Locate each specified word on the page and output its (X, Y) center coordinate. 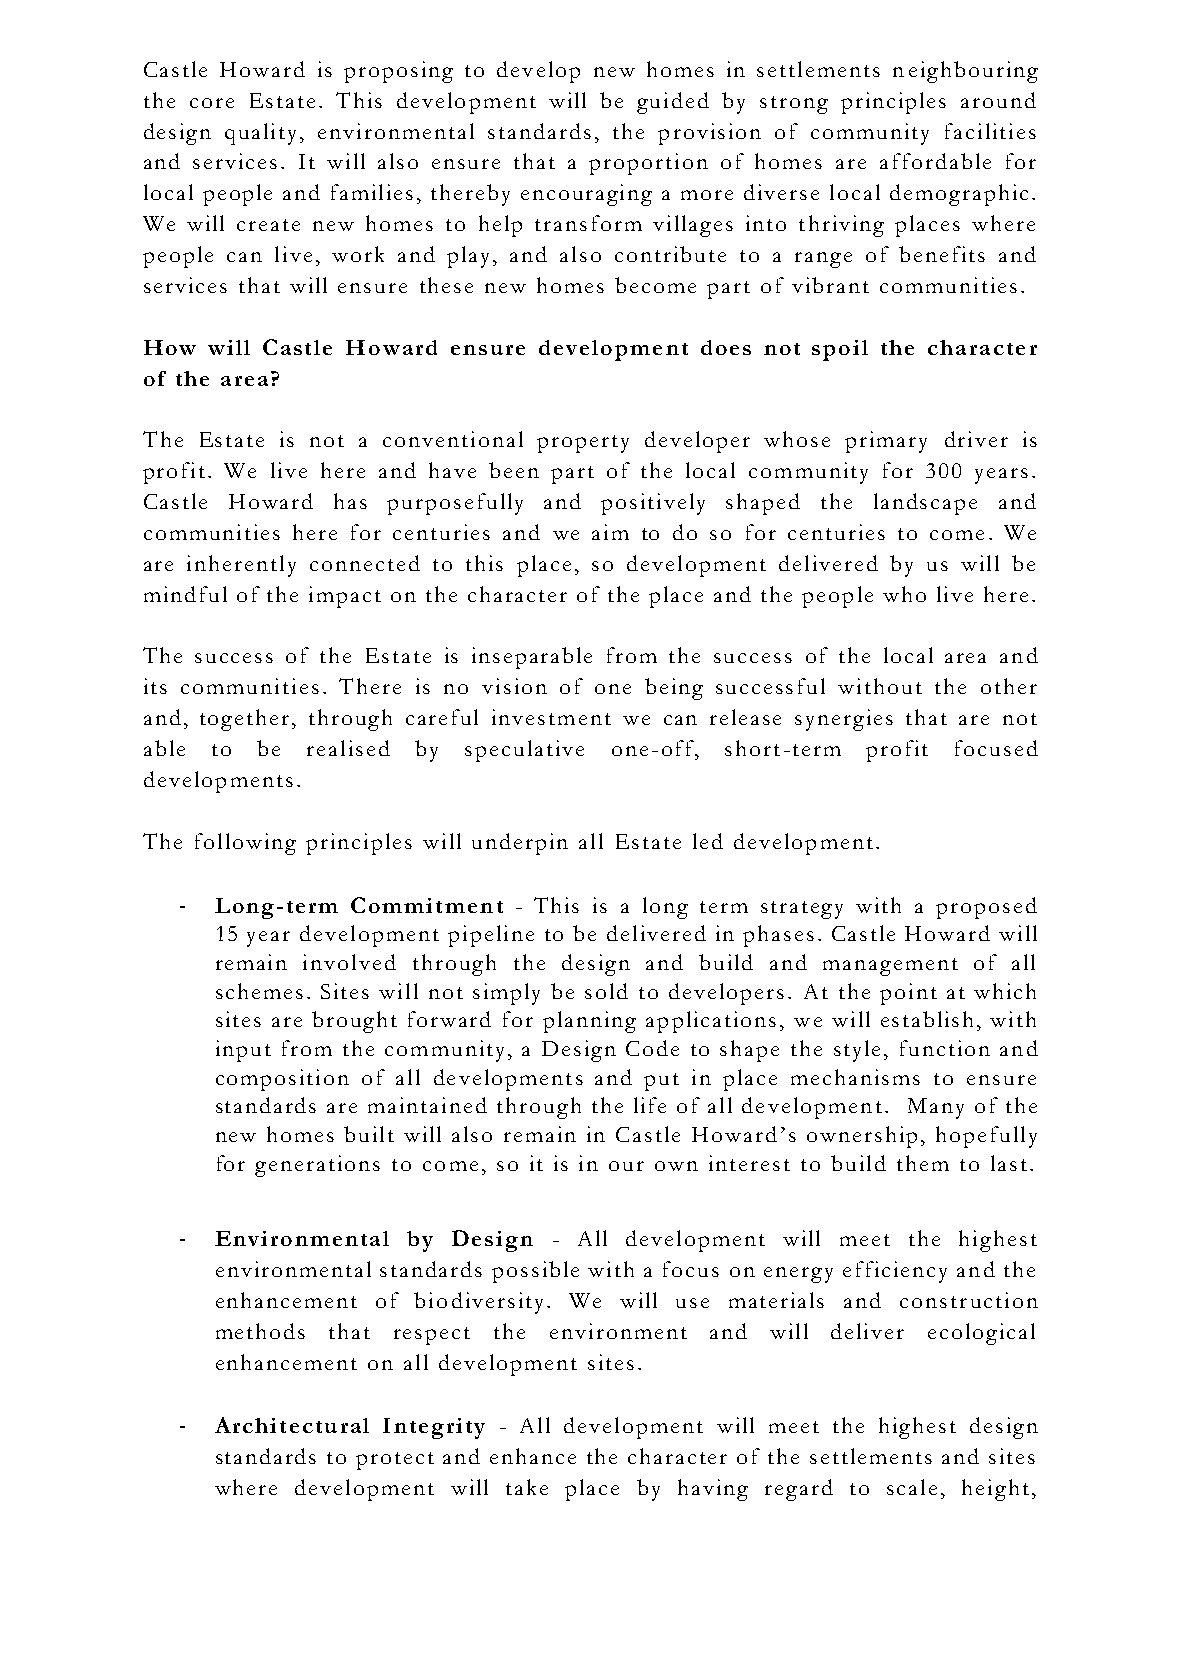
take (527, 1487)
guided (673, 103)
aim (610, 532)
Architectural (292, 1425)
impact (345, 597)
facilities (990, 131)
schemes (259, 991)
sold (606, 991)
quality (260, 134)
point (908, 994)
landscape (925, 504)
